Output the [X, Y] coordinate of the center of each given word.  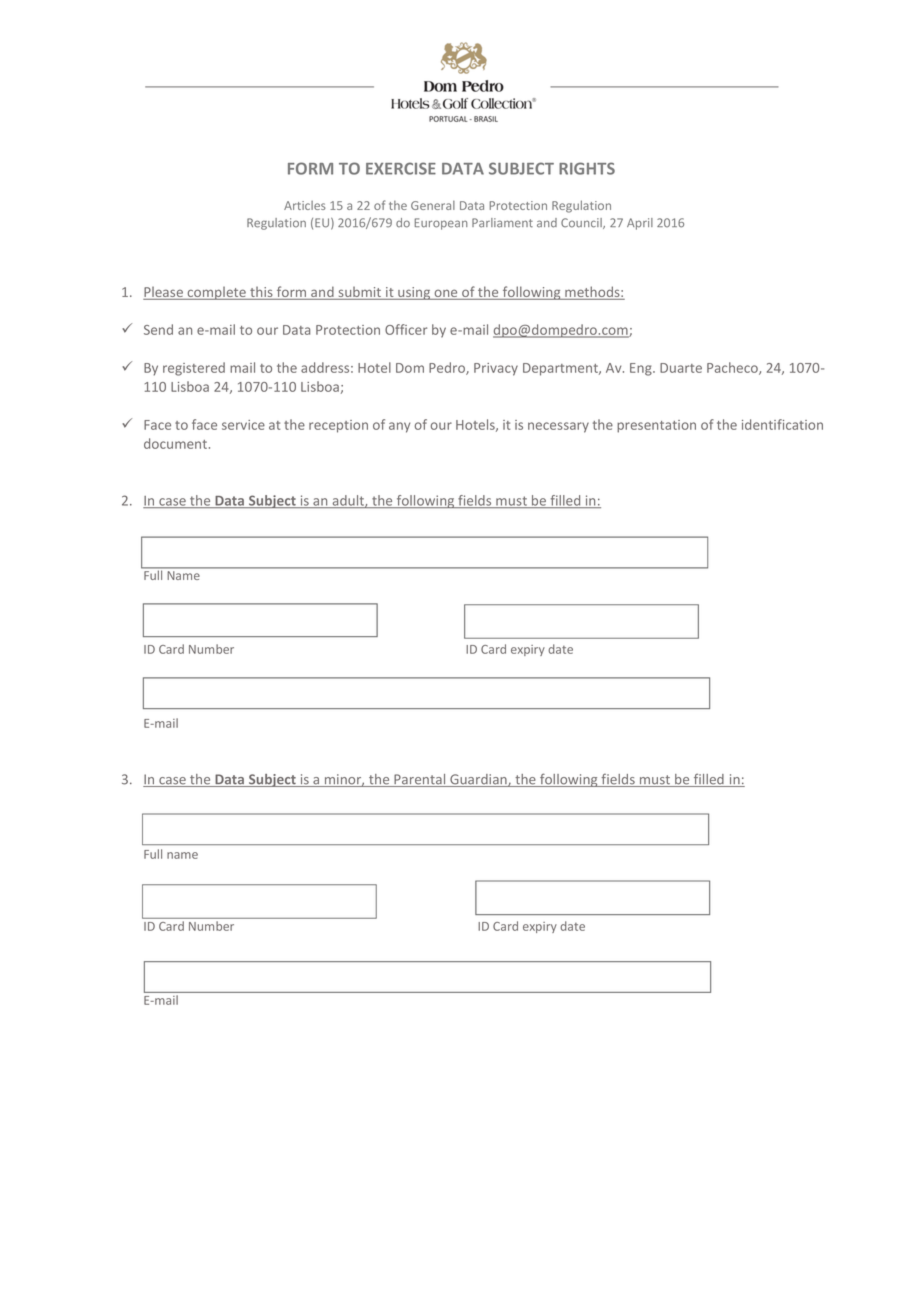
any [399, 427]
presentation [656, 426]
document [177, 443]
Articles [305, 205]
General [433, 205]
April [640, 224]
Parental [420, 780]
